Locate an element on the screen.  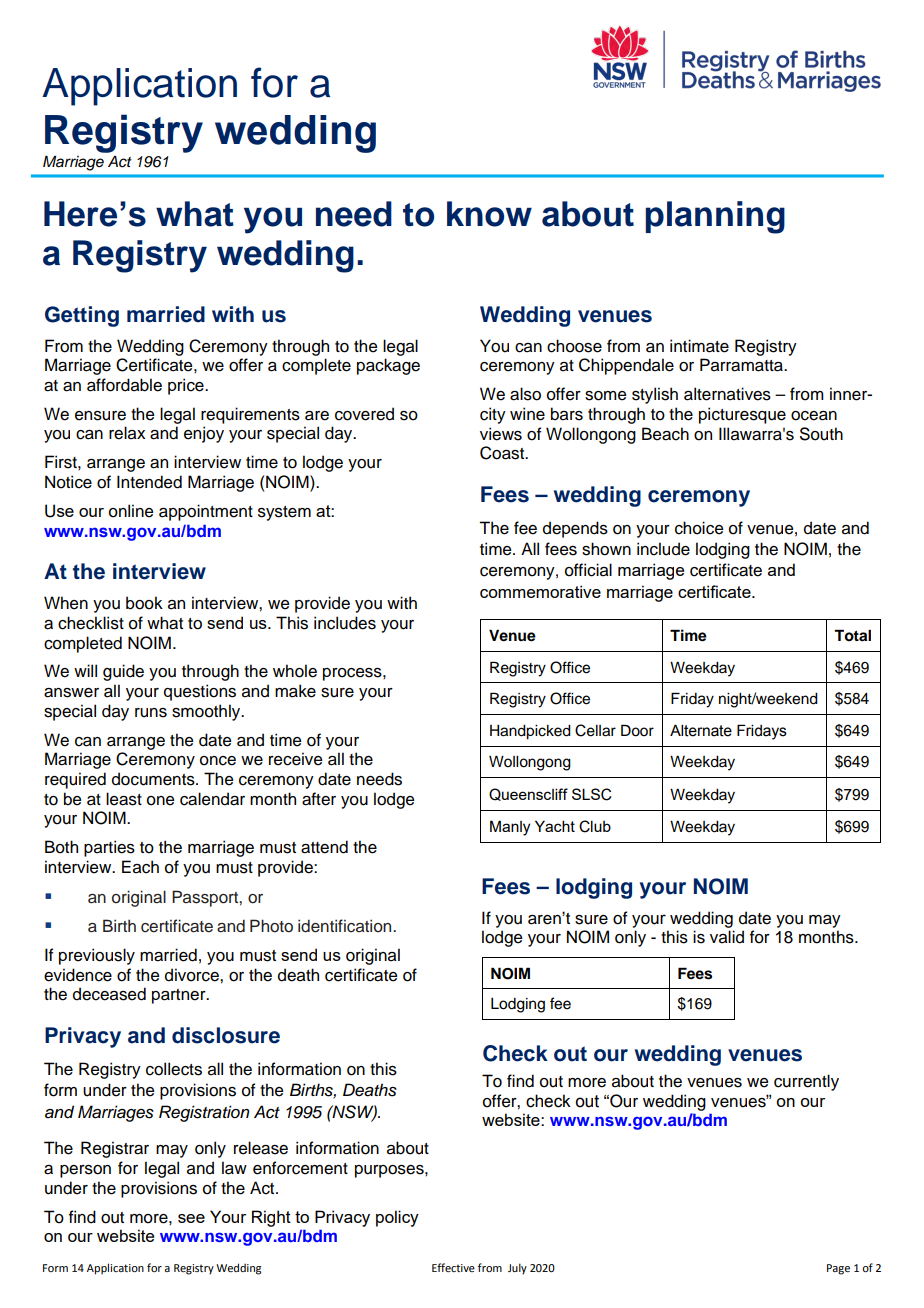
Getting is located at coordinates (82, 316).
